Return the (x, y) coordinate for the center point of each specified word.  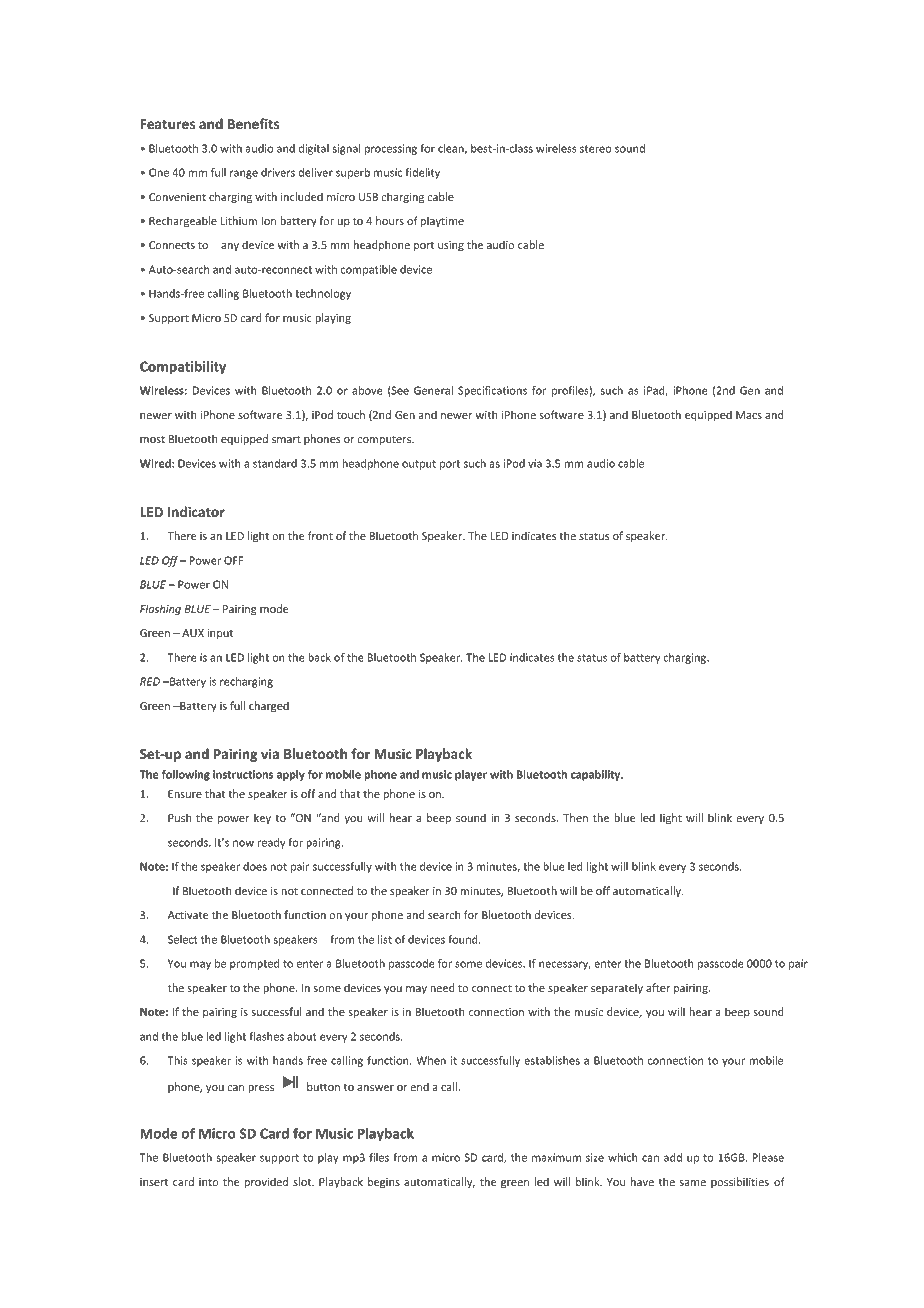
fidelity (422, 173)
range (244, 174)
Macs (749, 415)
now (243, 843)
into (209, 1182)
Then (575, 817)
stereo (595, 149)
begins (384, 1183)
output (419, 465)
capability (597, 775)
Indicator (196, 511)
